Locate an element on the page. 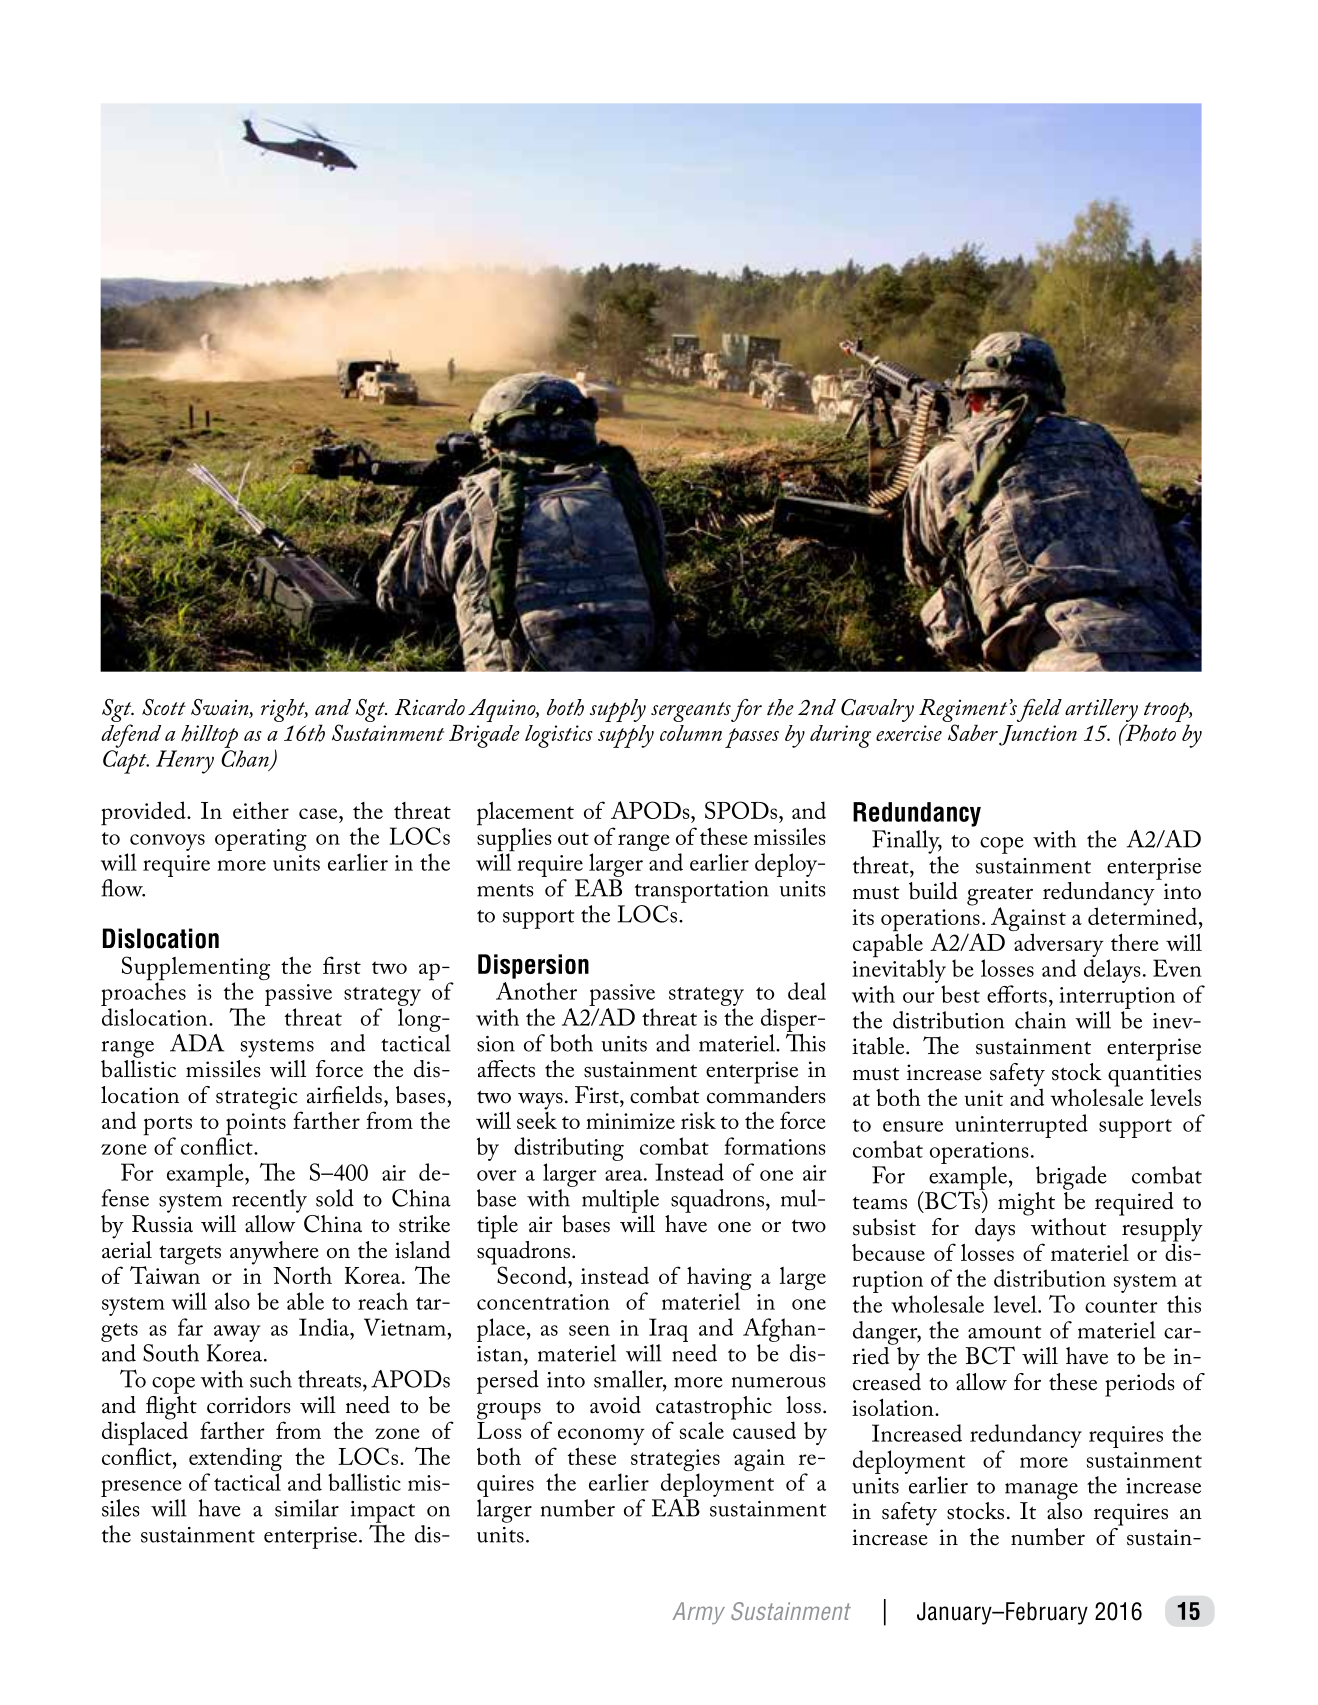  days is located at coordinates (995, 1230).
